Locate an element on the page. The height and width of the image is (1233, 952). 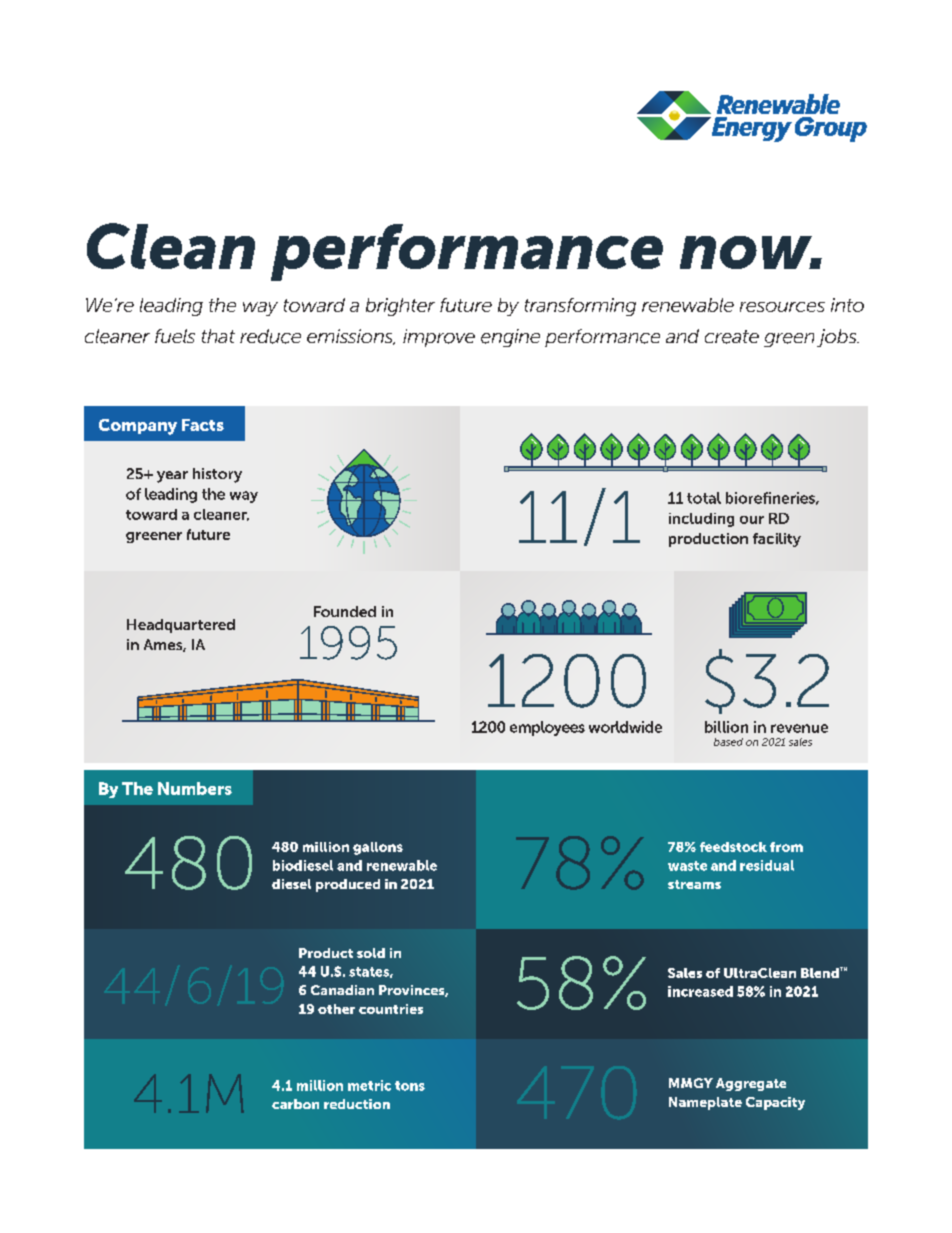
billion is located at coordinates (726, 727).
